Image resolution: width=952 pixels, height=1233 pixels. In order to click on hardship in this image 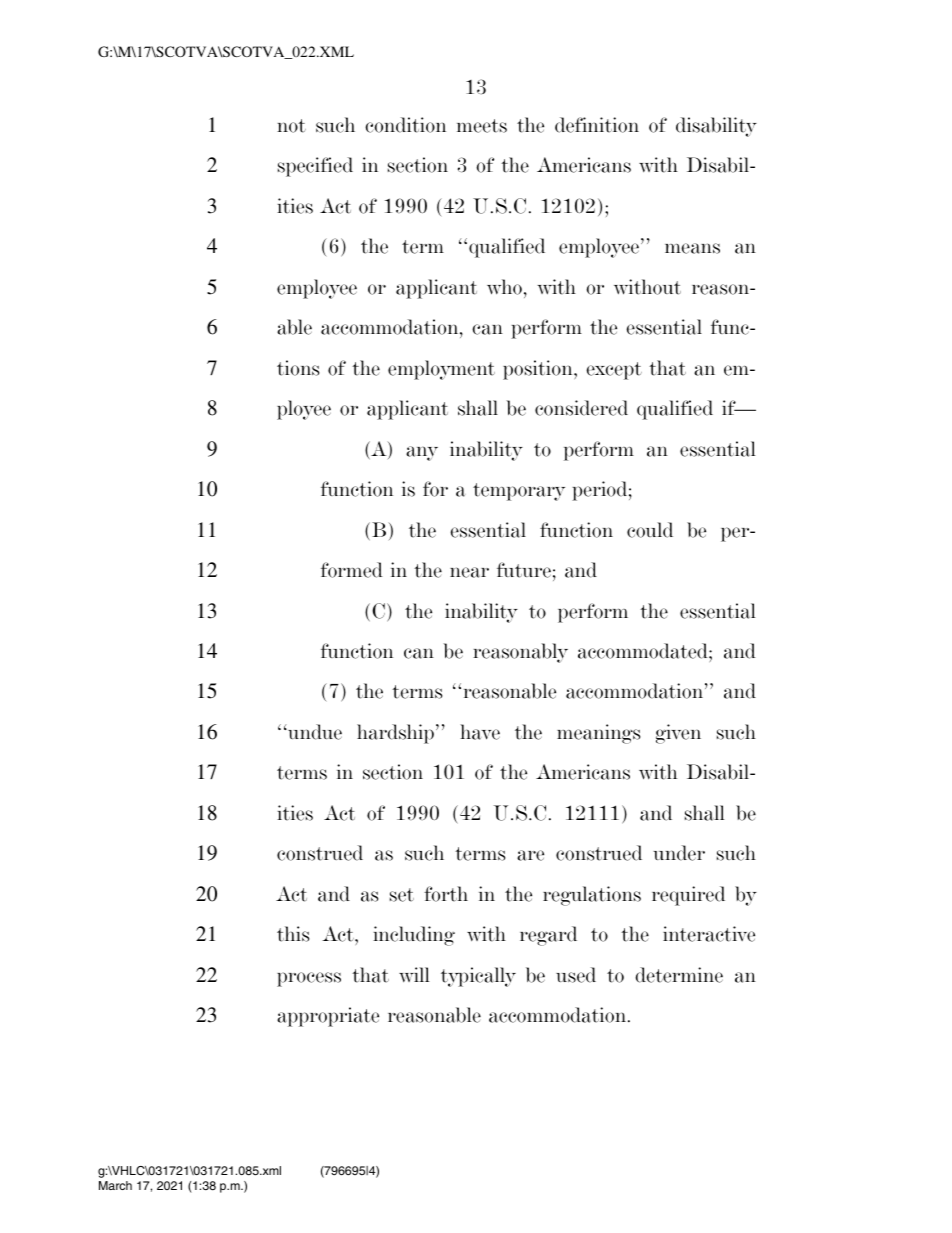, I will do `click(395, 734)`.
